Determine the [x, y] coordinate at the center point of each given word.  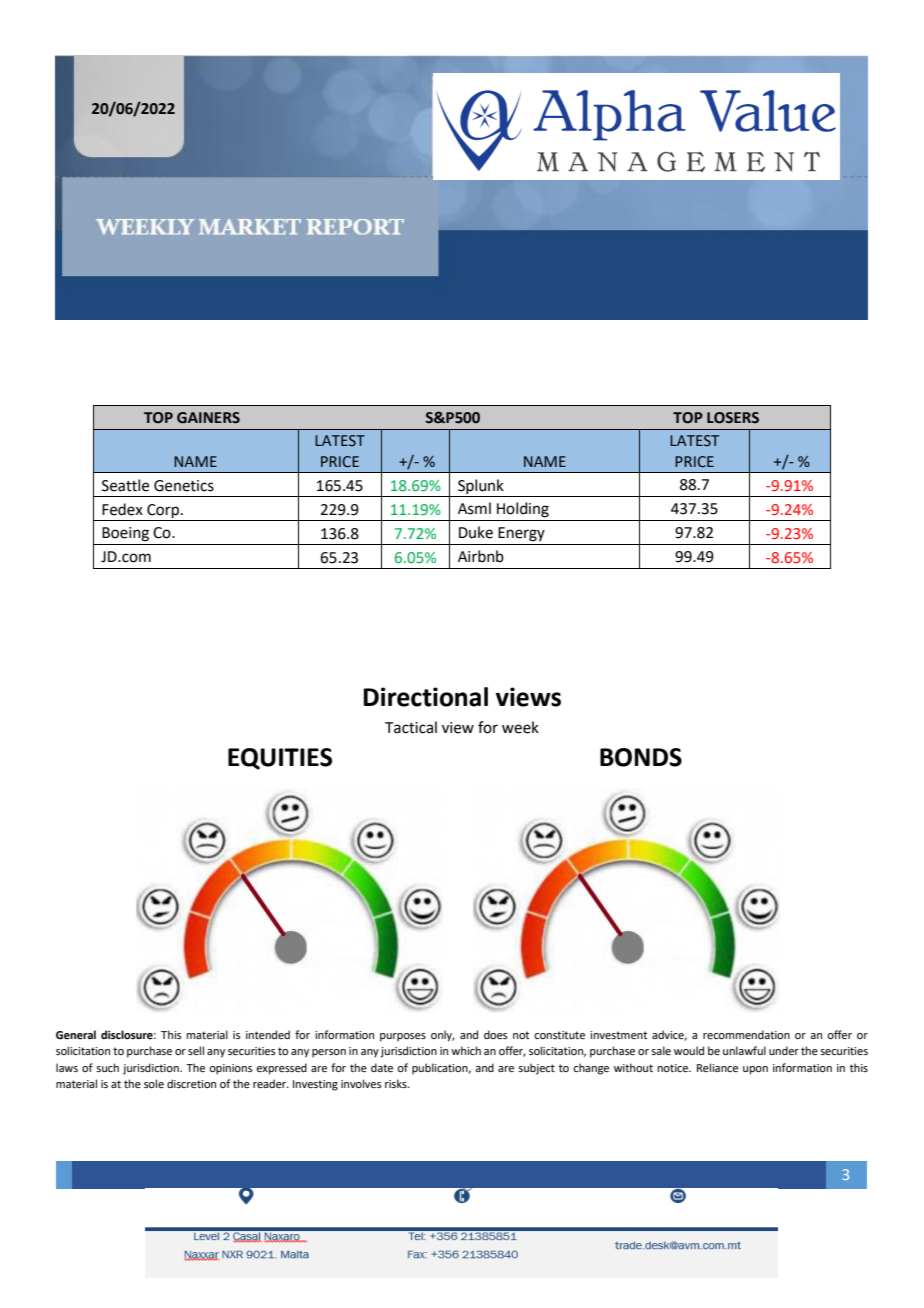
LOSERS [733, 418]
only [443, 1036]
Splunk [481, 488]
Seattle [125, 485]
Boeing [125, 534]
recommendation [746, 1034]
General [76, 1035]
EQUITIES [280, 759]
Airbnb [481, 556]
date [382, 1067]
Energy [521, 534]
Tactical [411, 727]
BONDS [641, 757]
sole [154, 1083]
